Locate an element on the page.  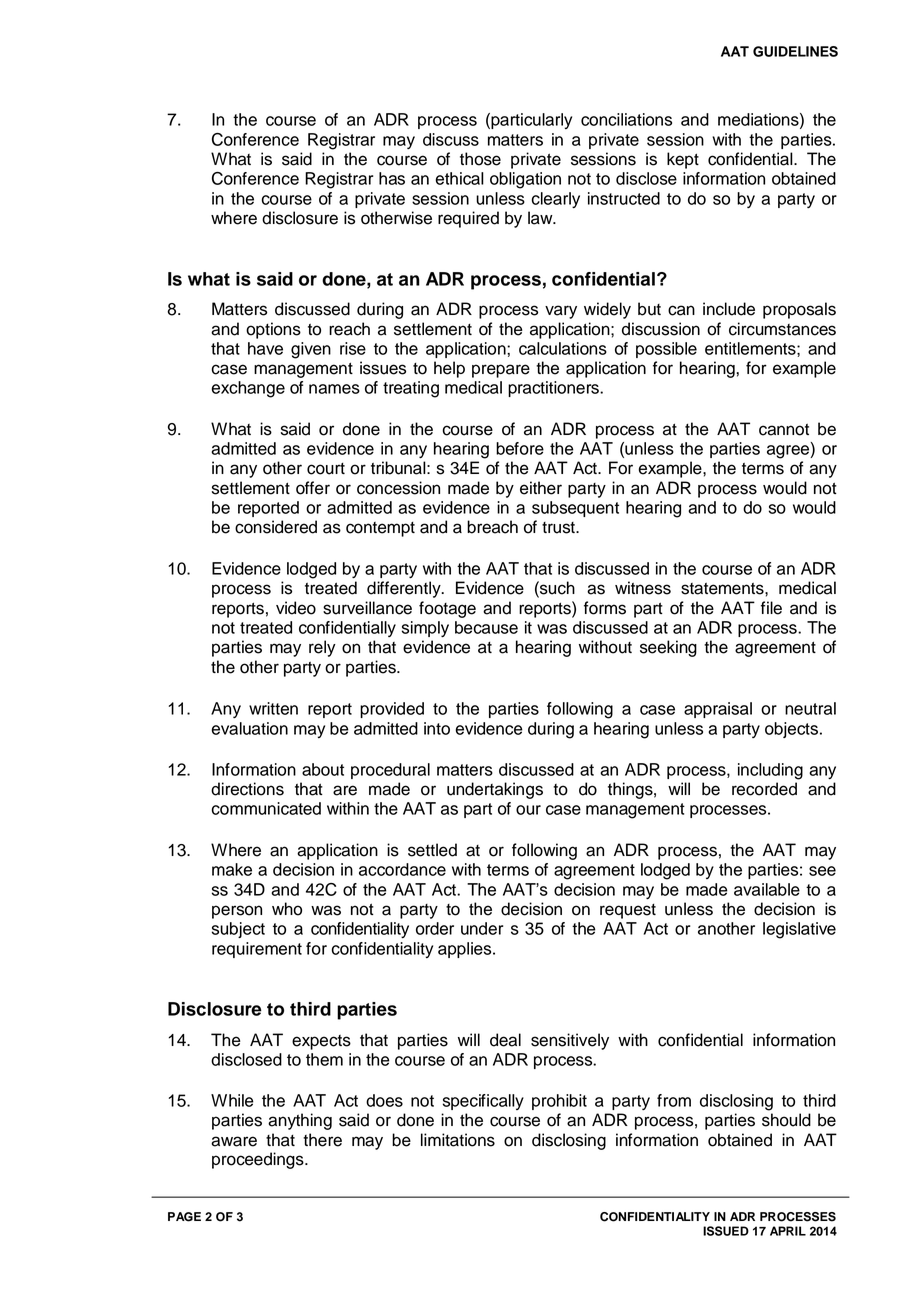
GUIDELINES is located at coordinates (795, 51).
